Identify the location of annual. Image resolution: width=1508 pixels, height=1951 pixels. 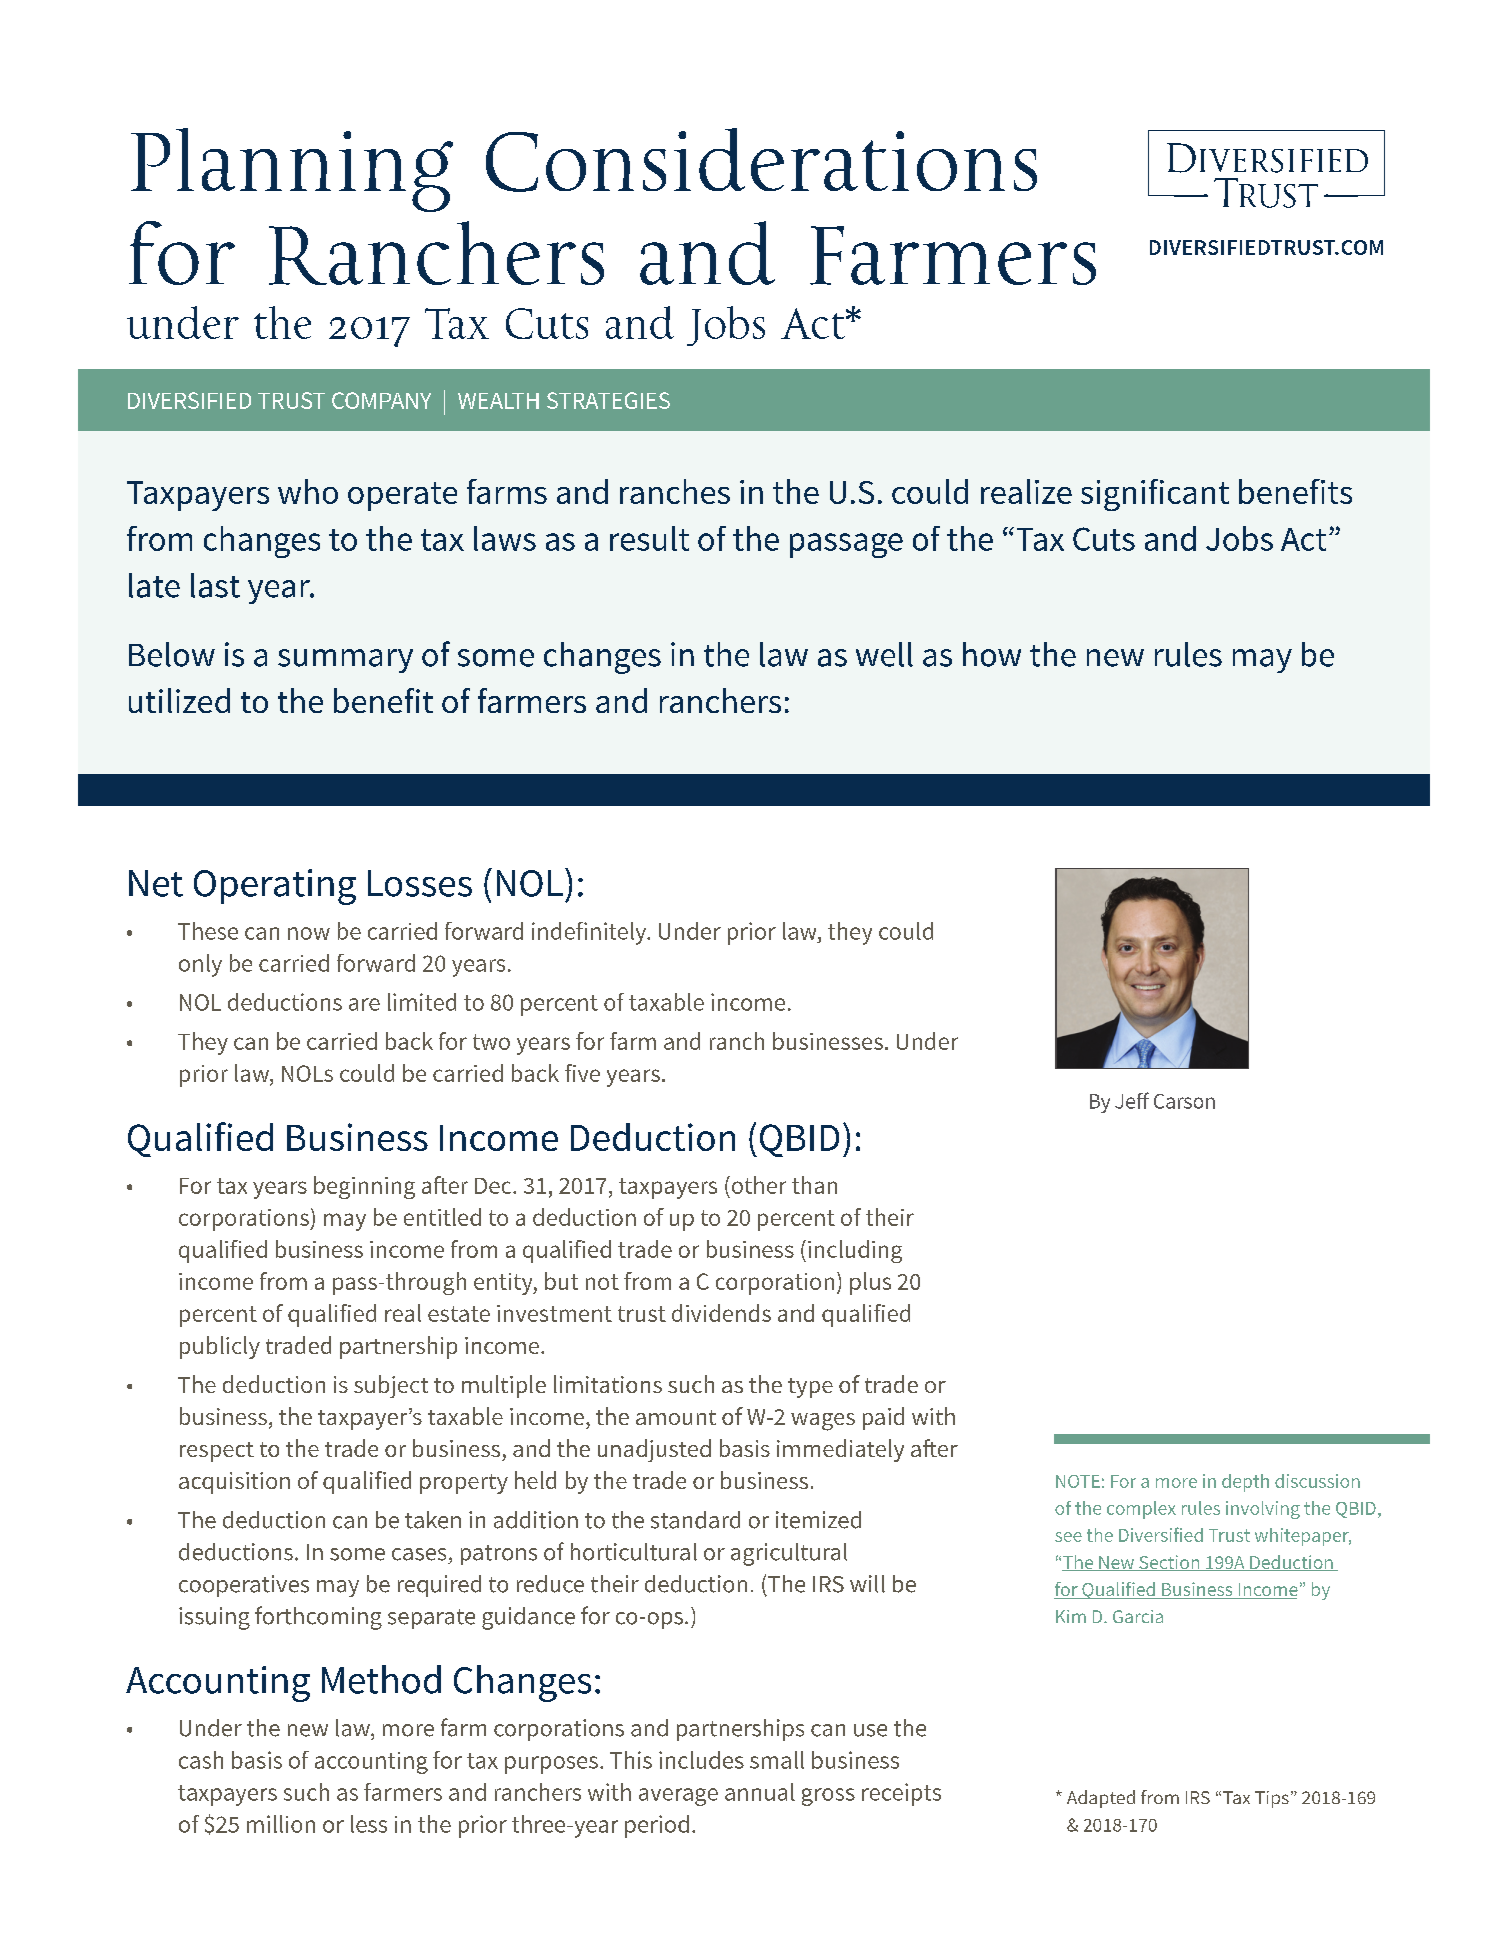
(760, 1792).
